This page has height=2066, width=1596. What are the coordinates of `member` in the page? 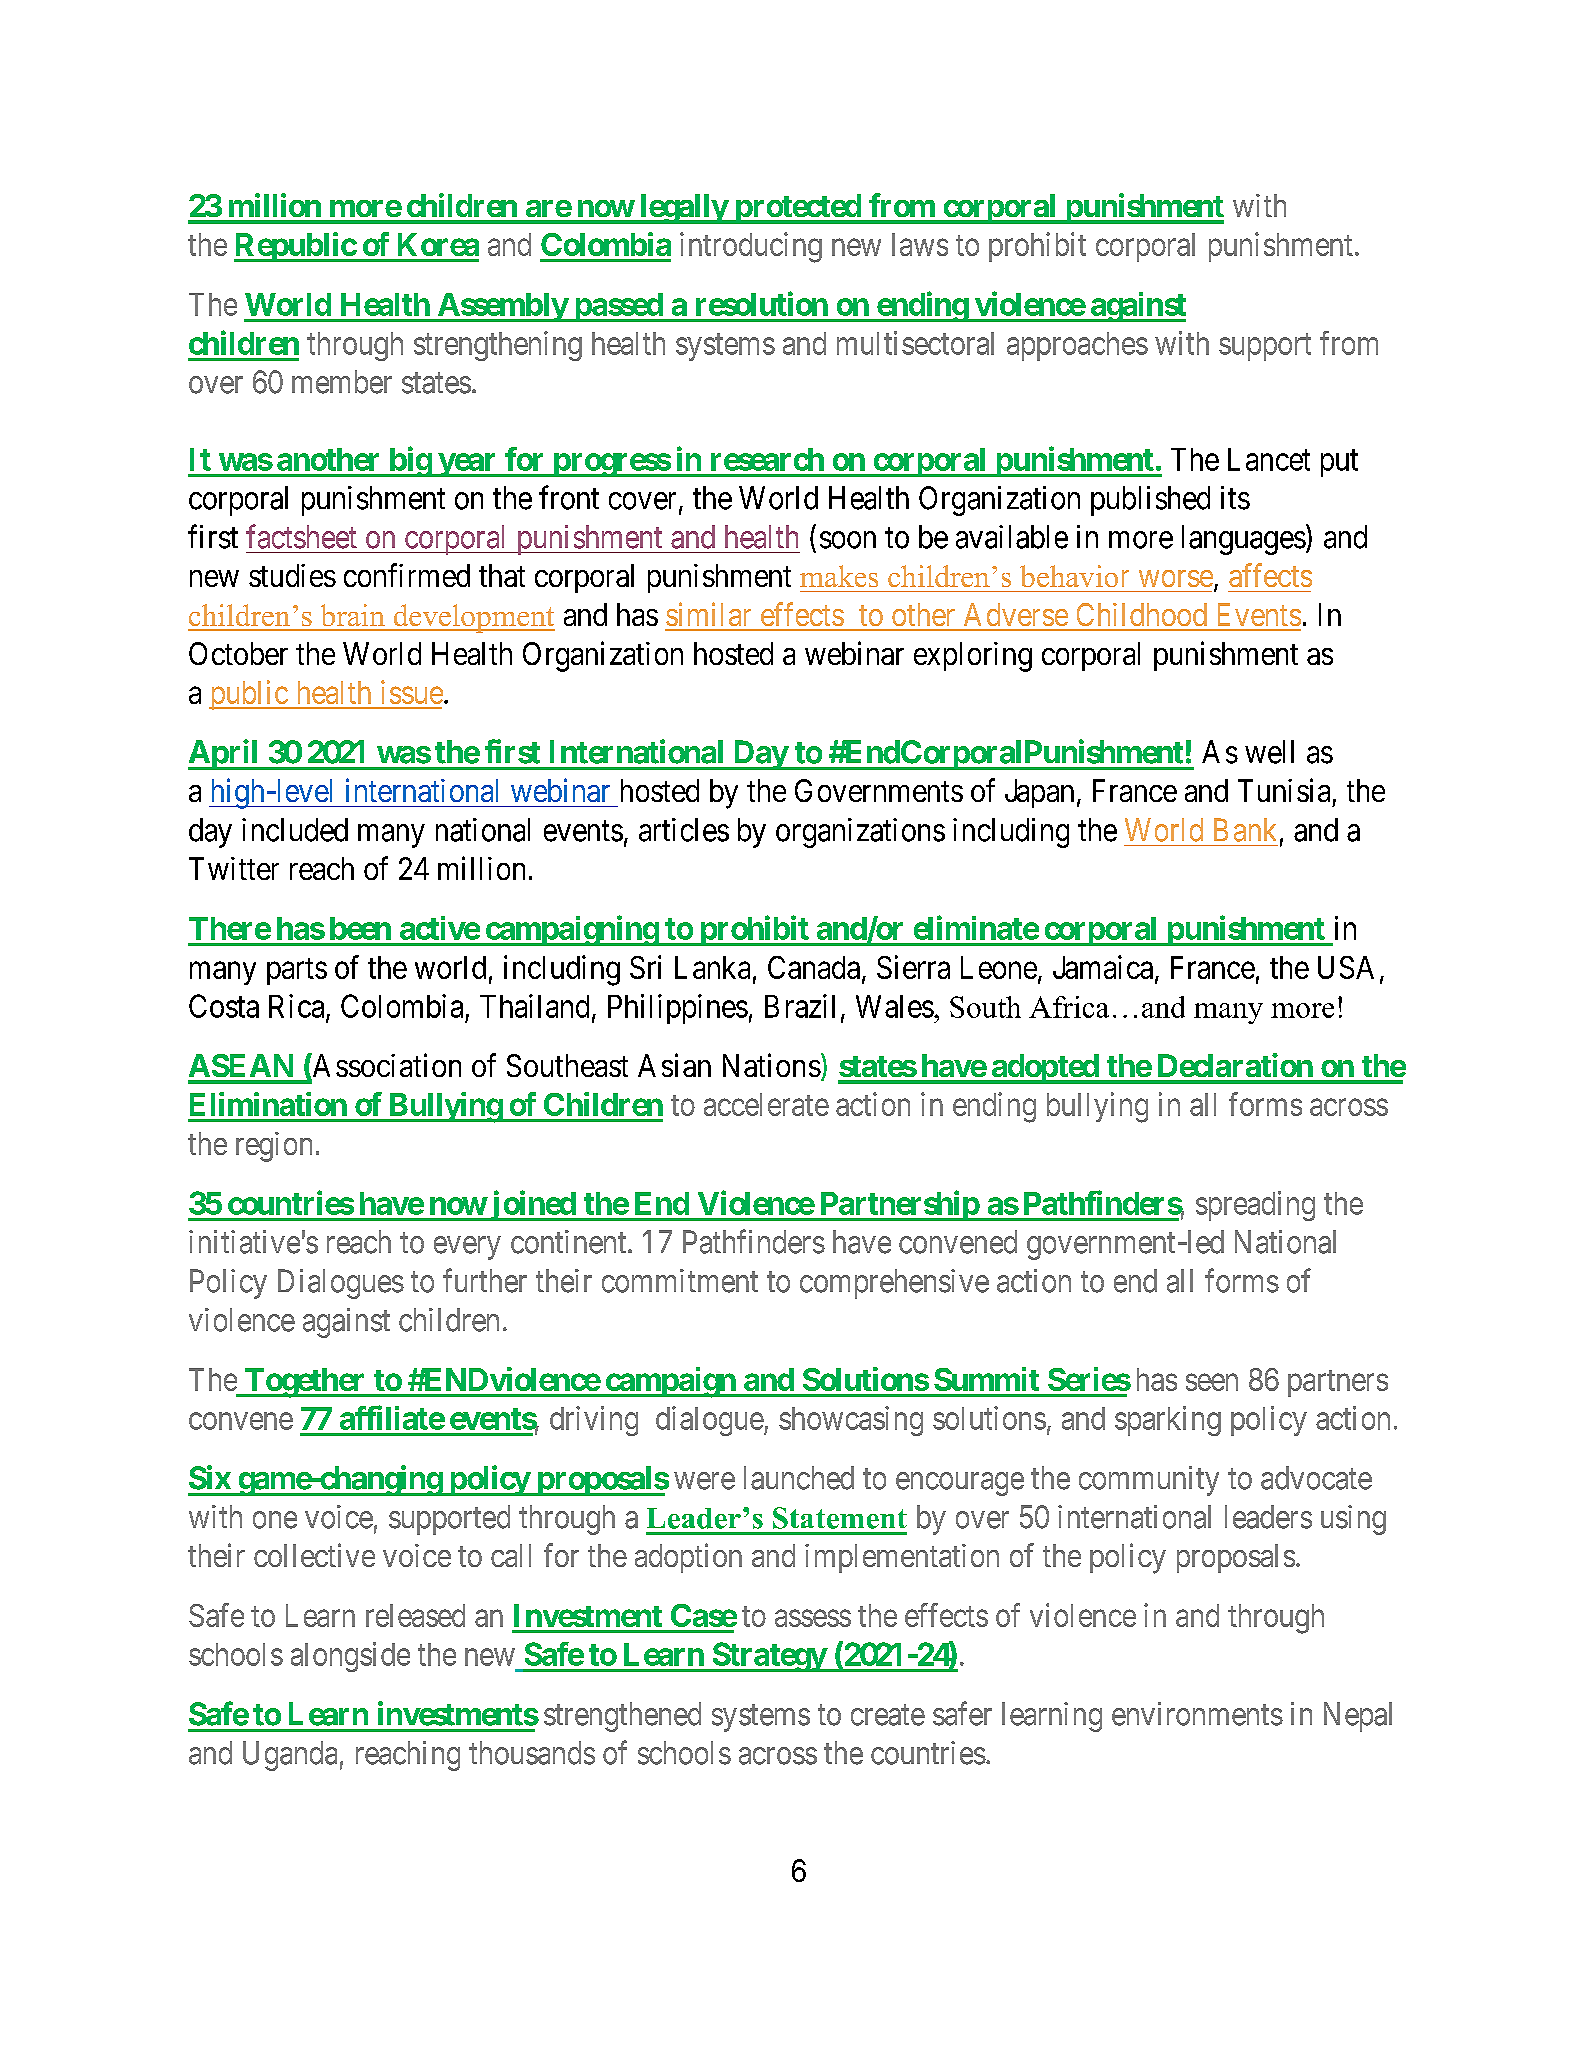 It's located at (342, 382).
